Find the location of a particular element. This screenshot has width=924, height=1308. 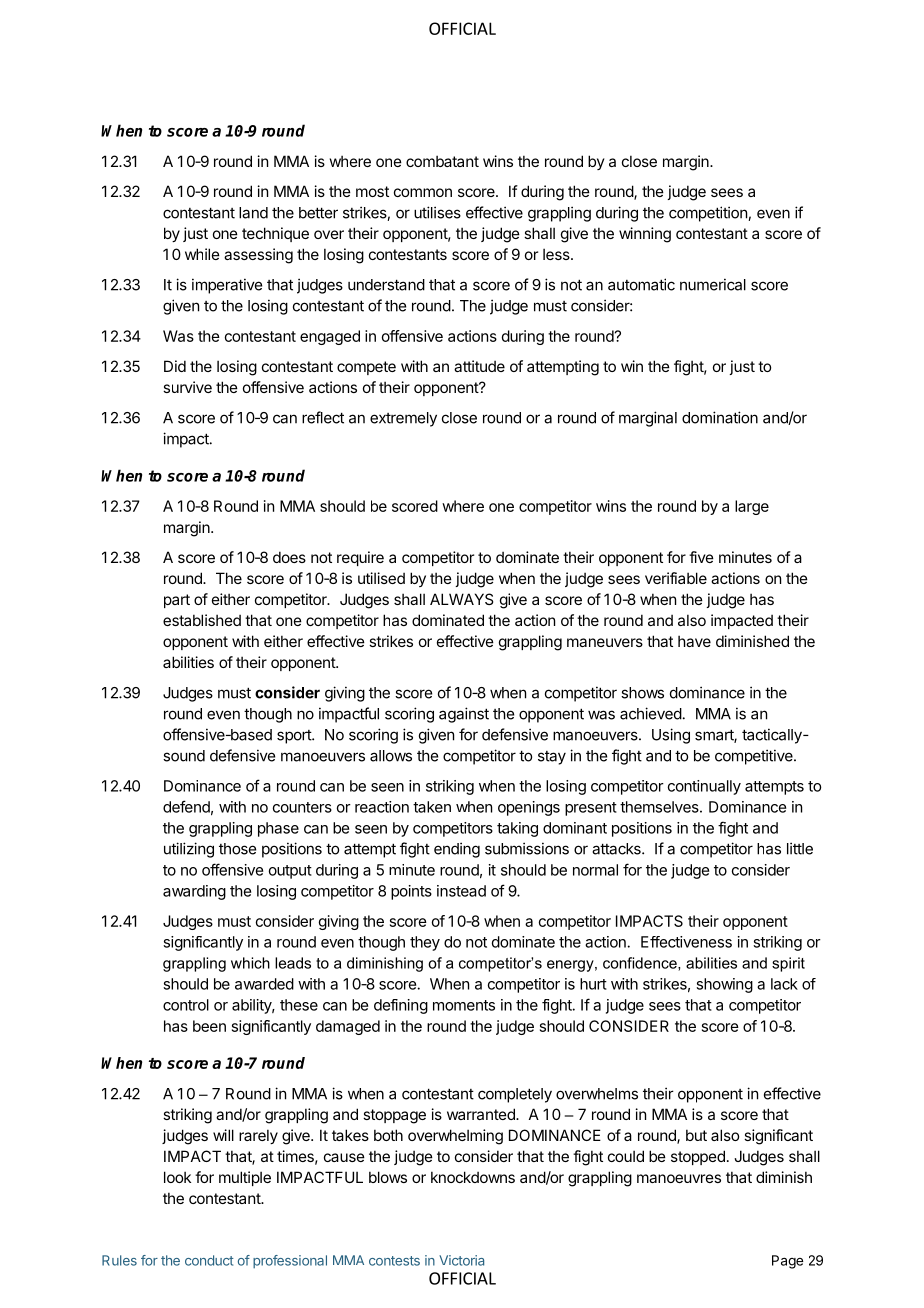

Using is located at coordinates (671, 736).
